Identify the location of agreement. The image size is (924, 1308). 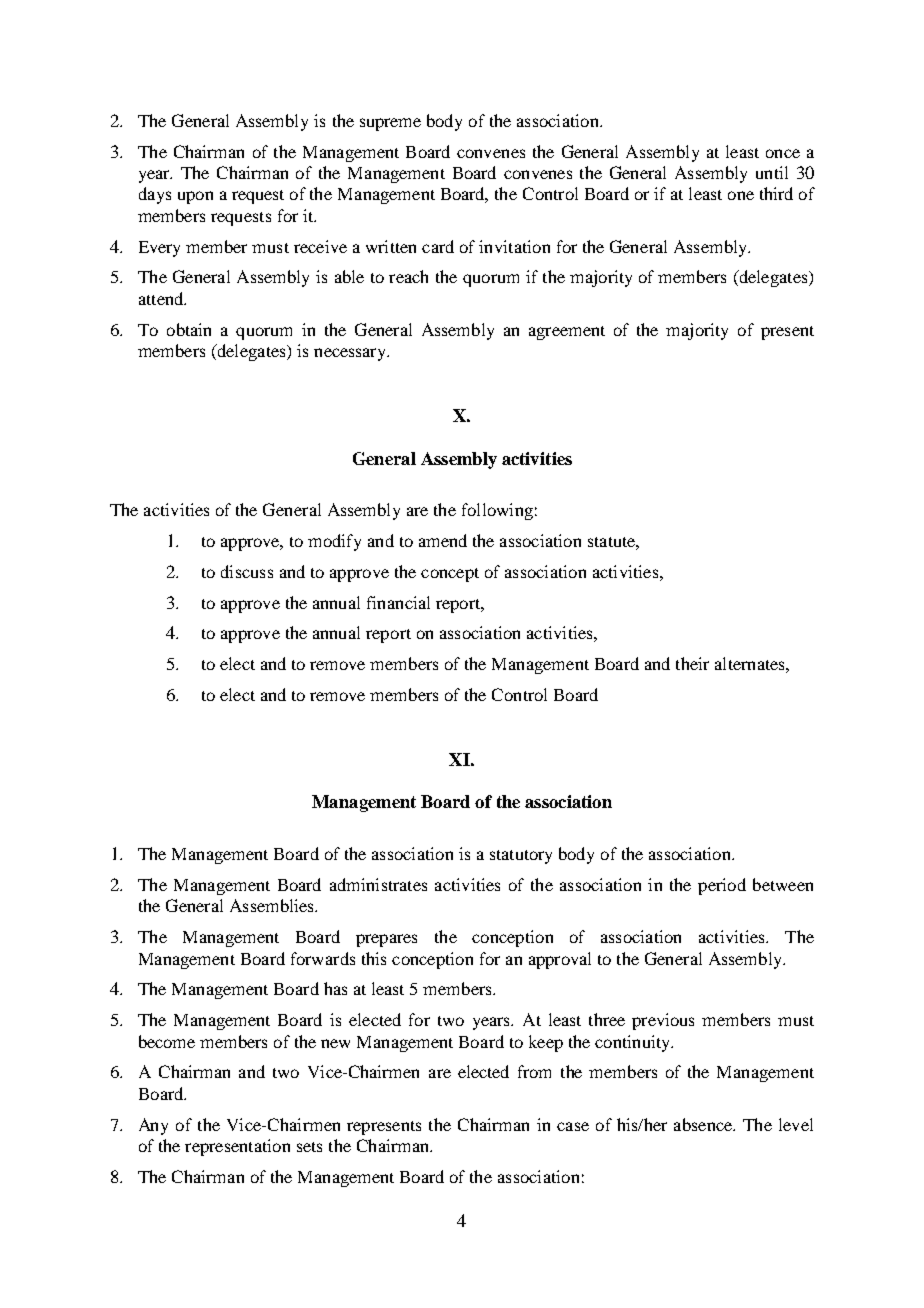
(567, 333).
